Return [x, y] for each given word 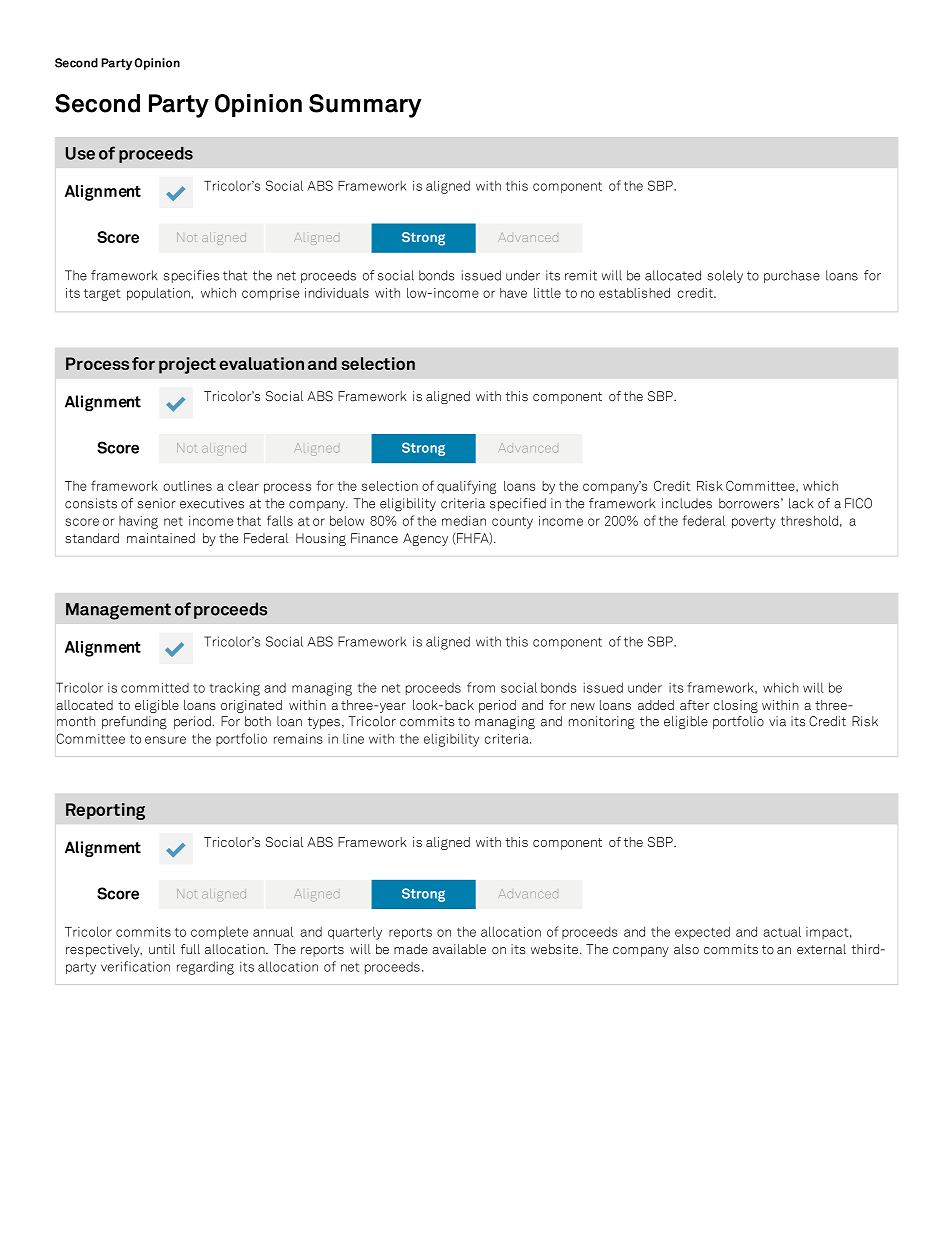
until [162, 949]
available [459, 949]
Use [80, 153]
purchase [792, 276]
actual [782, 931]
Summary [365, 106]
